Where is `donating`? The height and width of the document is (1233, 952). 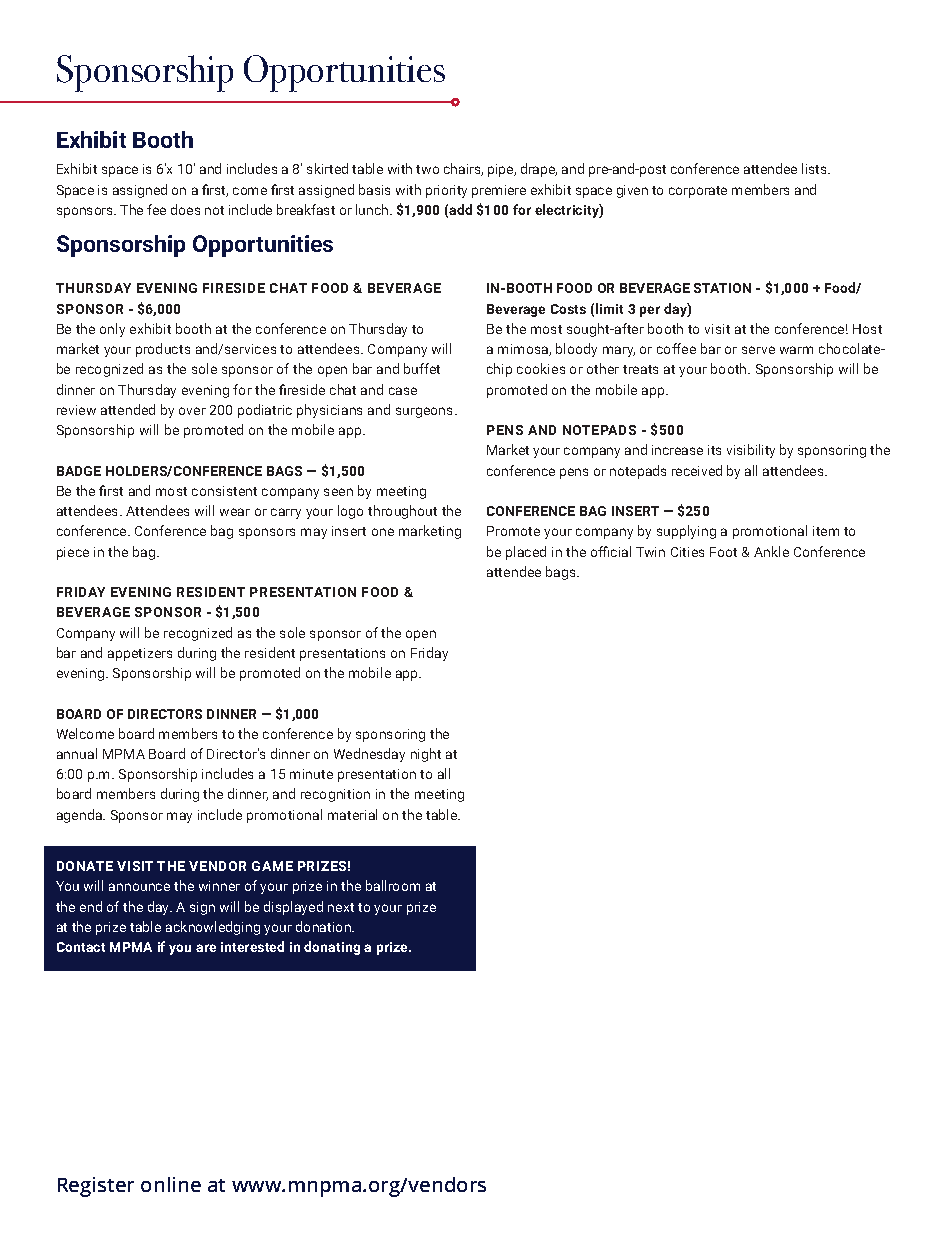 donating is located at coordinates (332, 948).
